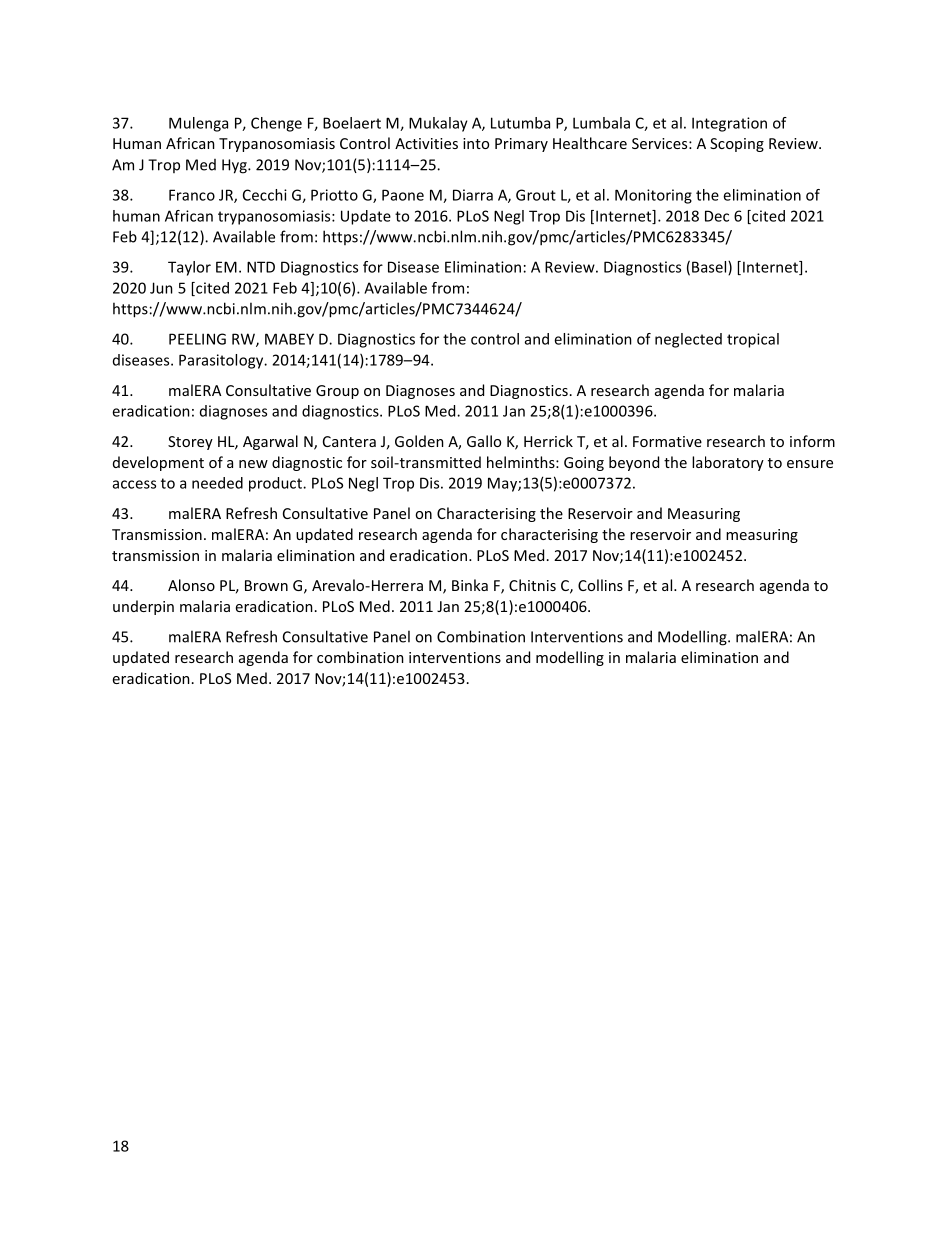 This image has height=1233, width=952. What do you see at coordinates (484, 441) in the image?
I see `Gallo` at bounding box center [484, 441].
